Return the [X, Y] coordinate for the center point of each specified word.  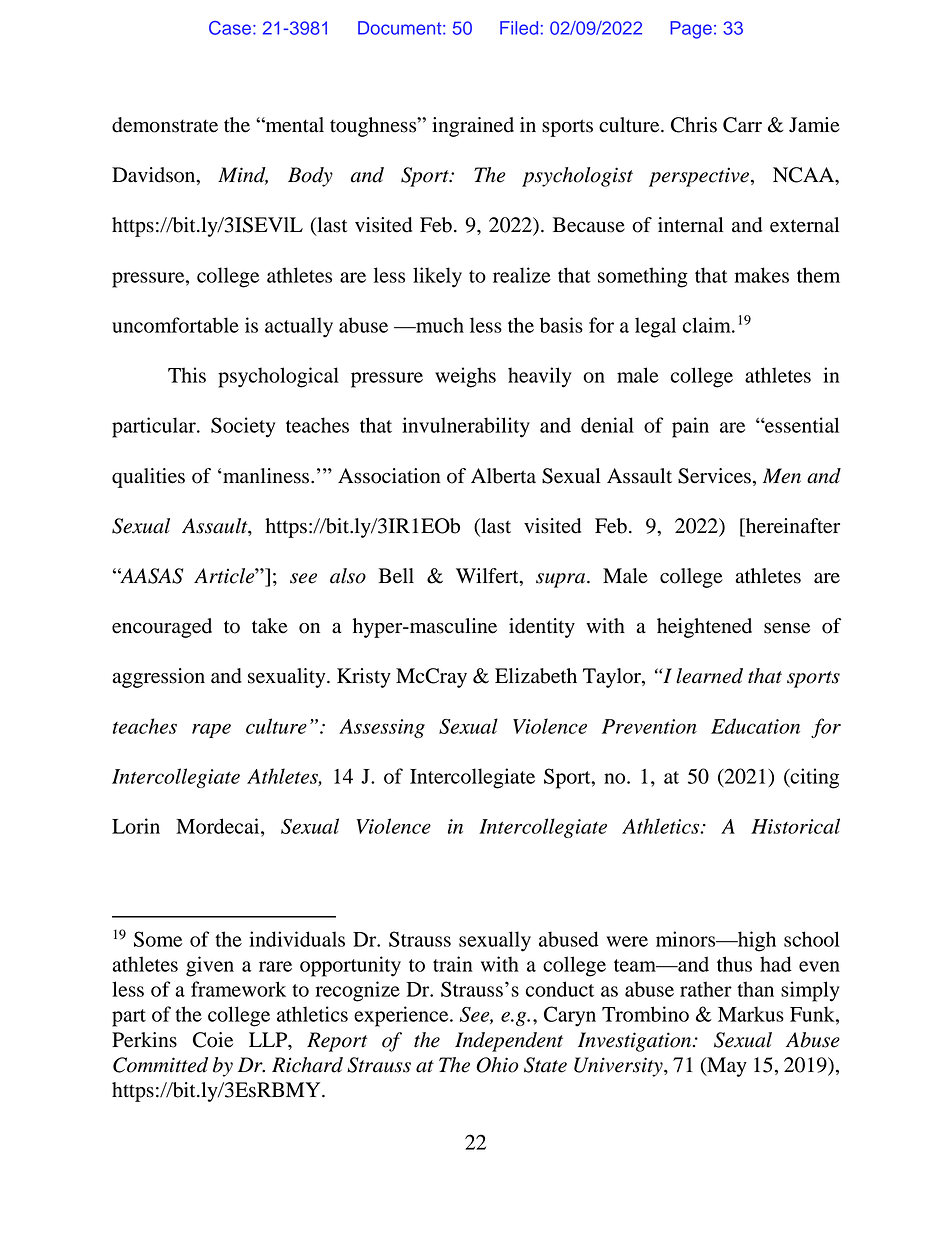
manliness [266, 476]
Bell [396, 576]
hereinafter [791, 526]
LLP [269, 1039]
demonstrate [165, 125]
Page [691, 30]
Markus [751, 1014]
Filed [519, 28]
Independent [509, 1042]
